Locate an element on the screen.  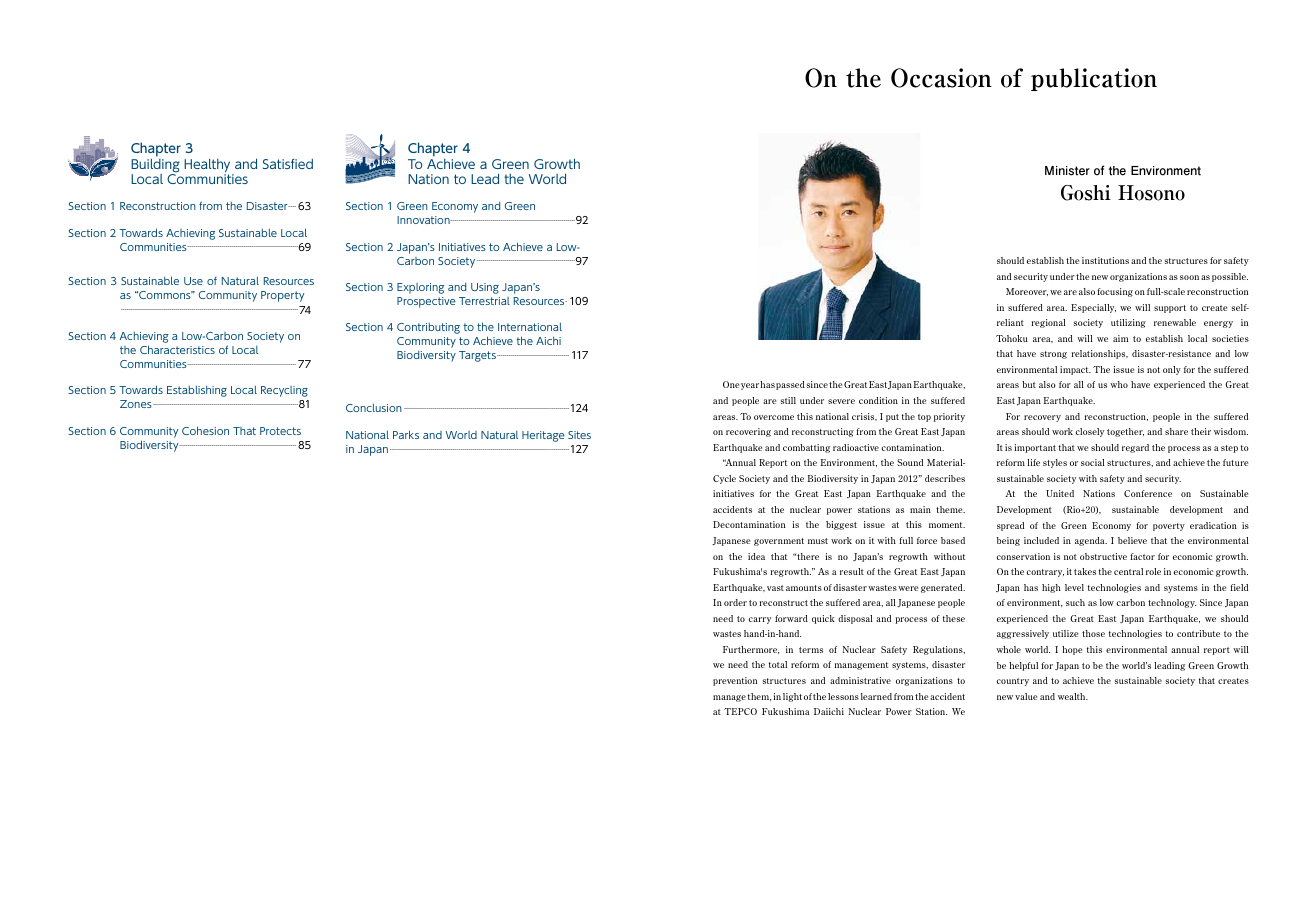
Conference is located at coordinates (1148, 493).
